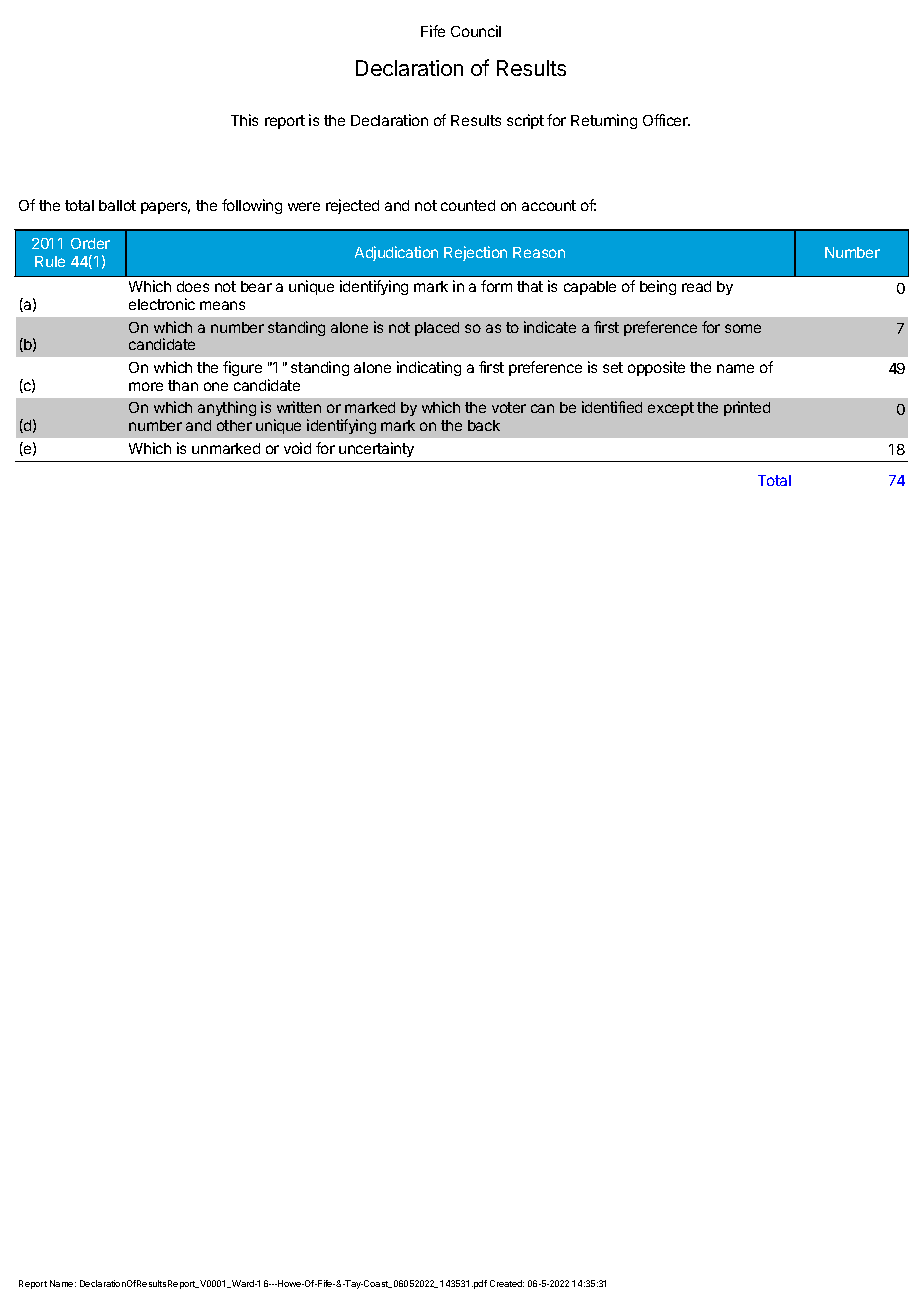 The width and height of the screenshot is (924, 1308). I want to click on Council, so click(476, 31).
